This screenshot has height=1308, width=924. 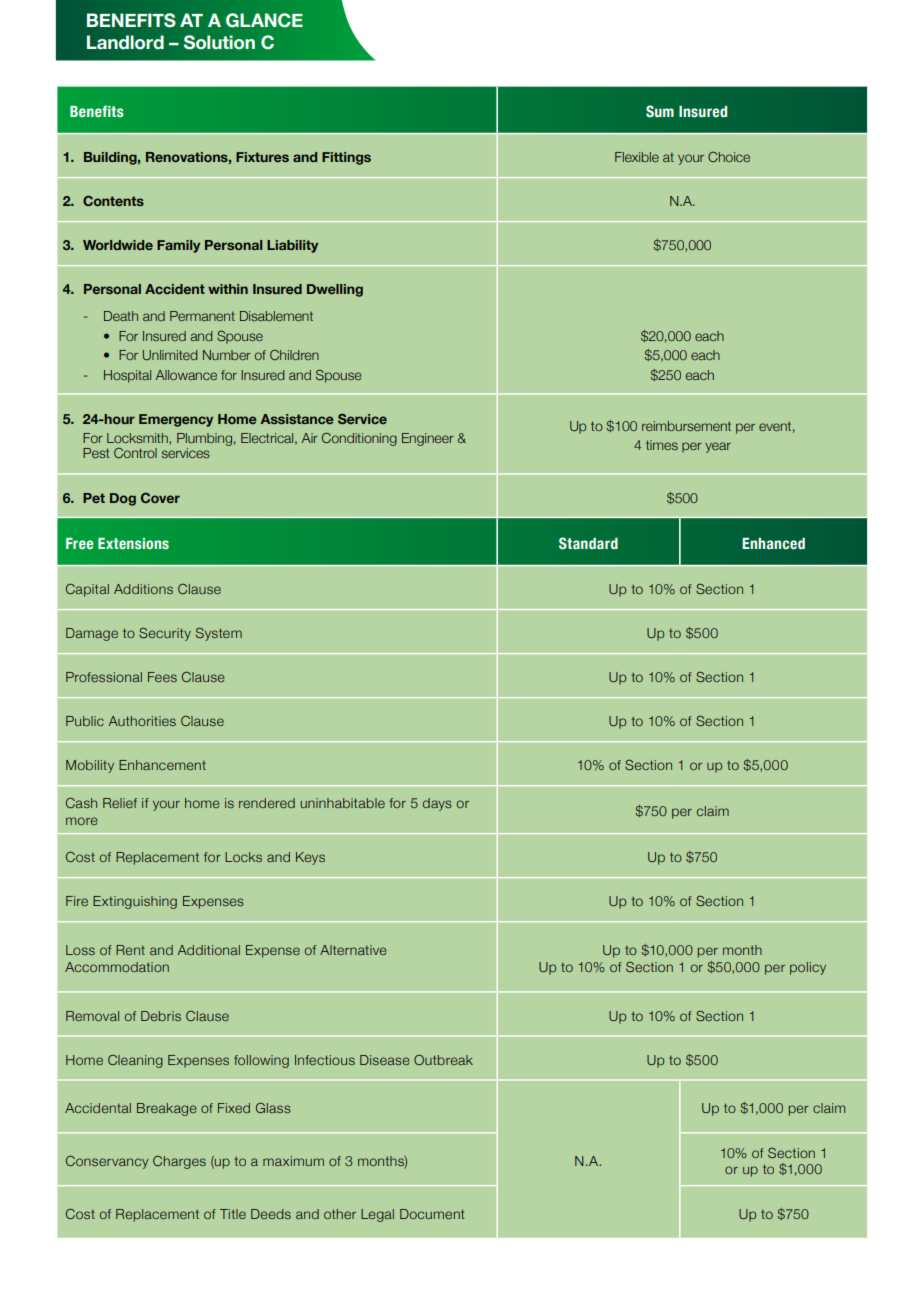 What do you see at coordinates (773, 544) in the screenshot?
I see `Enhanced` at bounding box center [773, 544].
